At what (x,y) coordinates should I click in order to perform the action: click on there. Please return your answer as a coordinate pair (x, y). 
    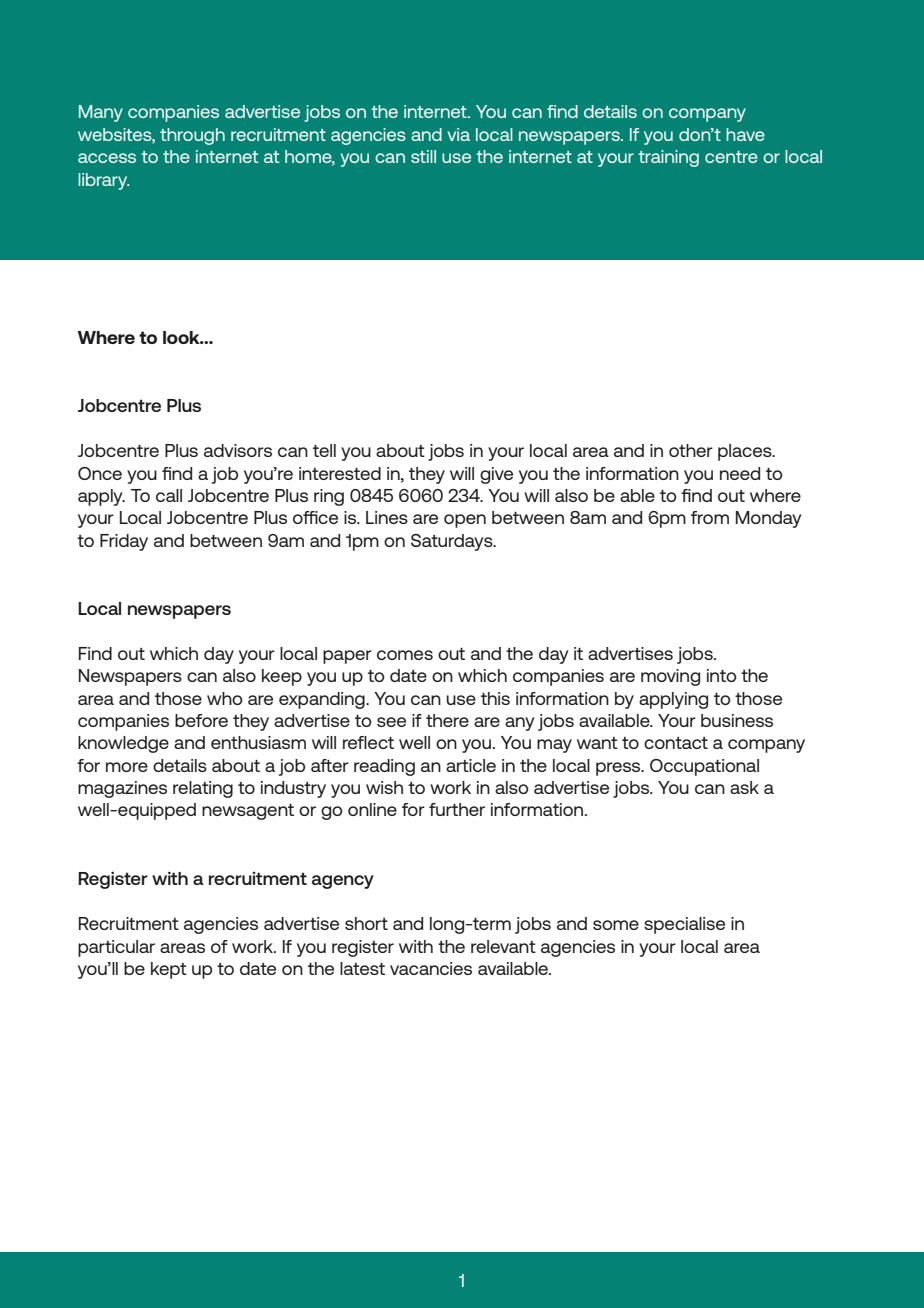
    Looking at the image, I should click on (447, 720).
